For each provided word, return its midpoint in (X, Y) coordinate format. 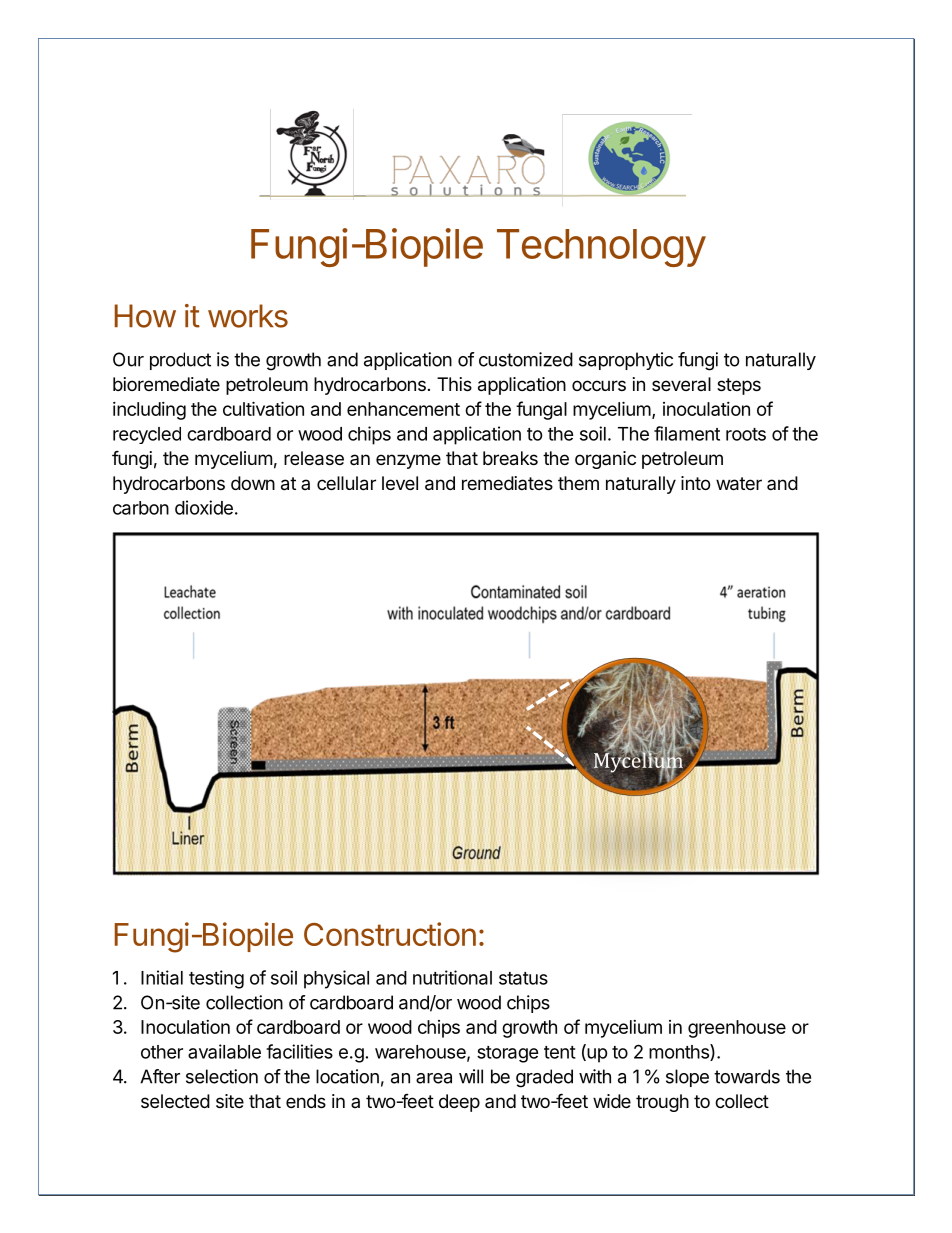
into (695, 483)
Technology (601, 248)
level (400, 483)
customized (526, 359)
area (434, 1078)
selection (222, 1076)
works (248, 316)
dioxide (204, 507)
